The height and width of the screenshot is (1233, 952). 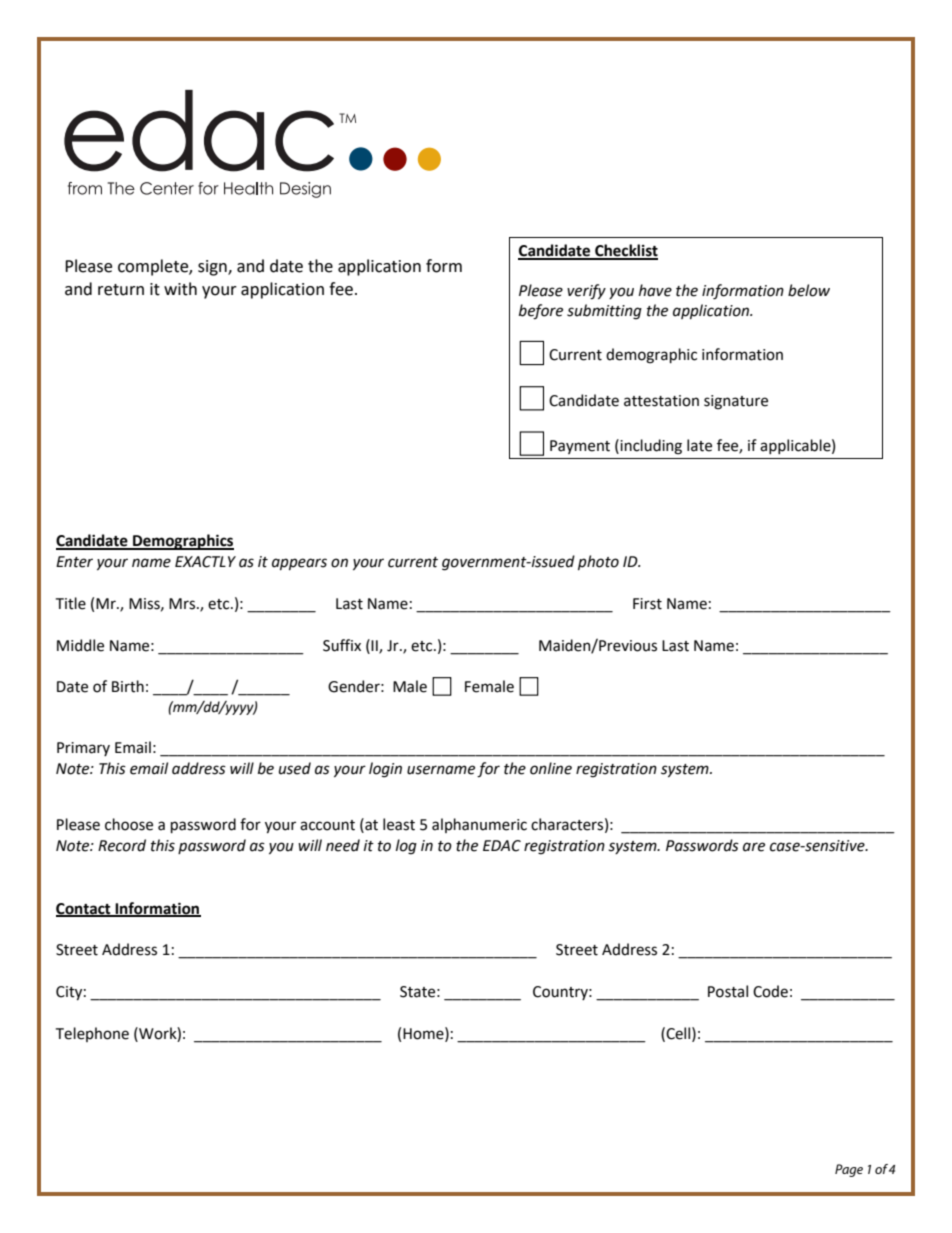 I want to click on First, so click(x=647, y=604).
